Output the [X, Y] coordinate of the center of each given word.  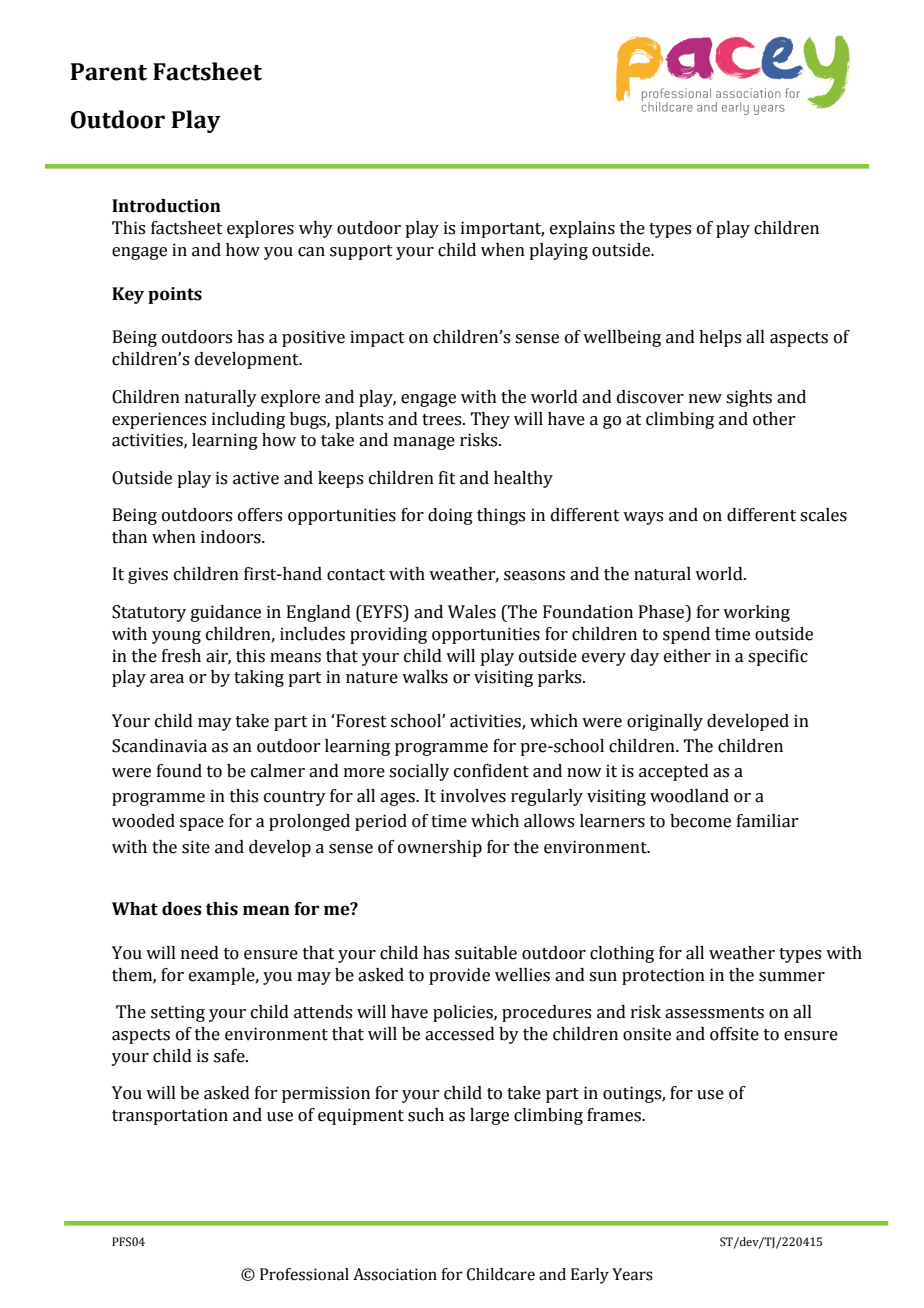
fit [447, 478]
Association [395, 1274]
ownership [440, 848]
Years [632, 1274]
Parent [108, 72]
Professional [304, 1274]
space [202, 824]
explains [582, 229]
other [774, 419]
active [256, 478]
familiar [767, 821]
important [502, 229]
